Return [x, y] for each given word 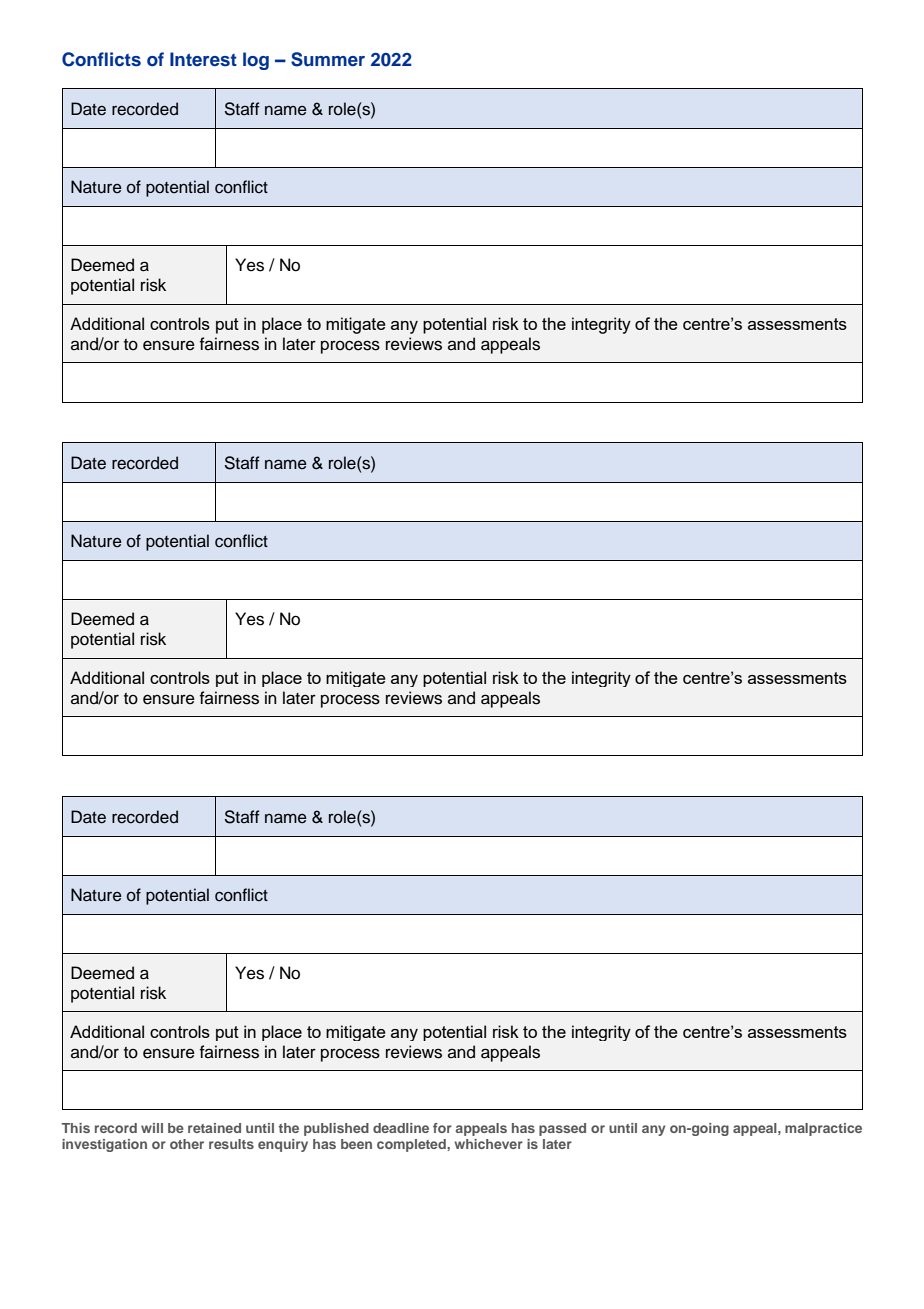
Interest [203, 59]
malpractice [823, 1129]
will [152, 1128]
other [187, 1144]
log [256, 61]
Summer [328, 59]
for [442, 1128]
